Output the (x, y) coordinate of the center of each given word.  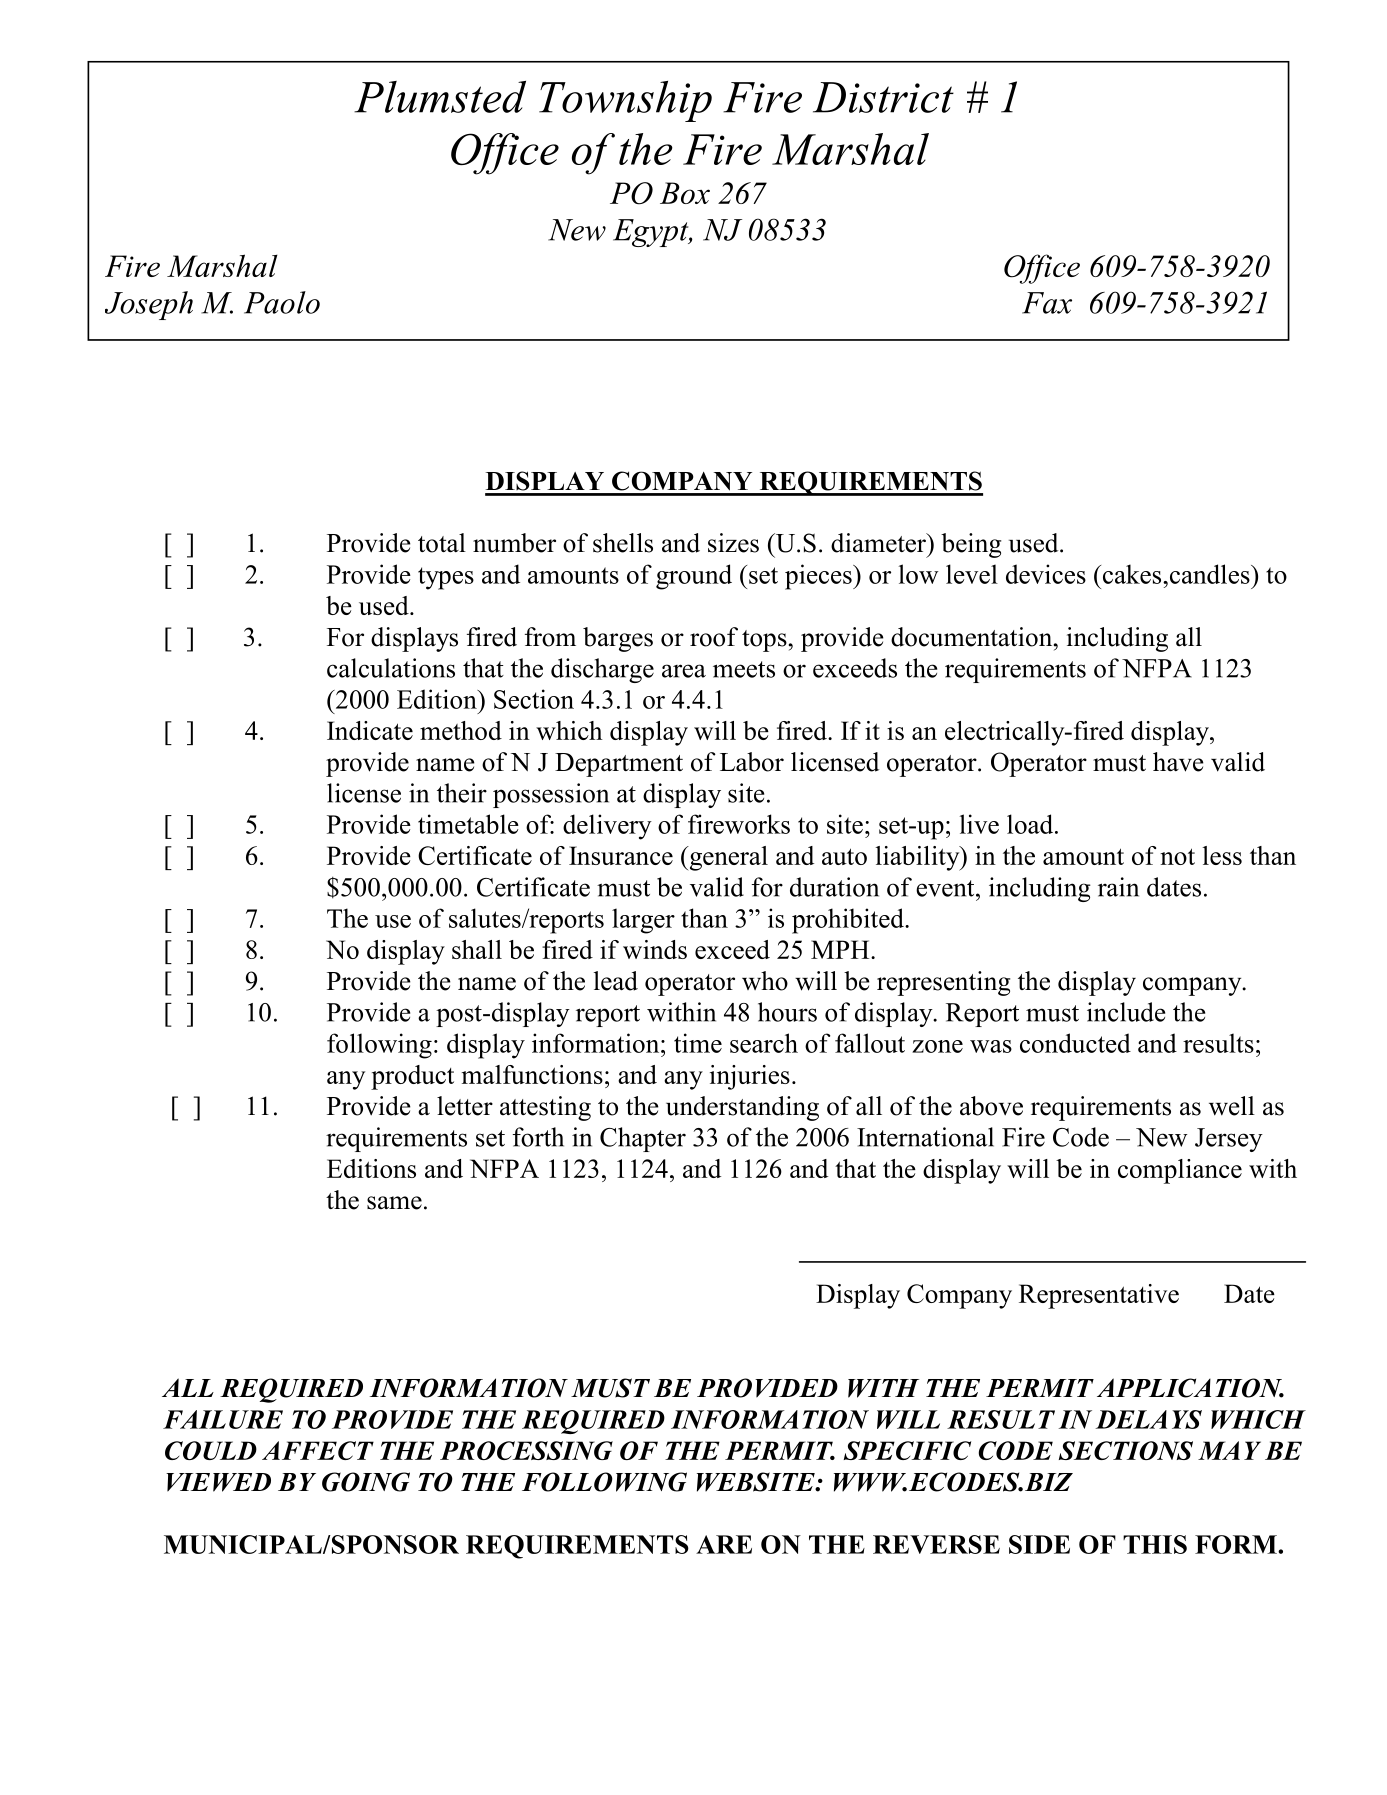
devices (1046, 574)
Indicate (370, 730)
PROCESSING (526, 1450)
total (442, 543)
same (394, 1203)
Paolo (282, 302)
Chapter (643, 1139)
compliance (1180, 1171)
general (727, 858)
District (883, 97)
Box (685, 193)
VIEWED (218, 1482)
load (1031, 824)
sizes (733, 543)
